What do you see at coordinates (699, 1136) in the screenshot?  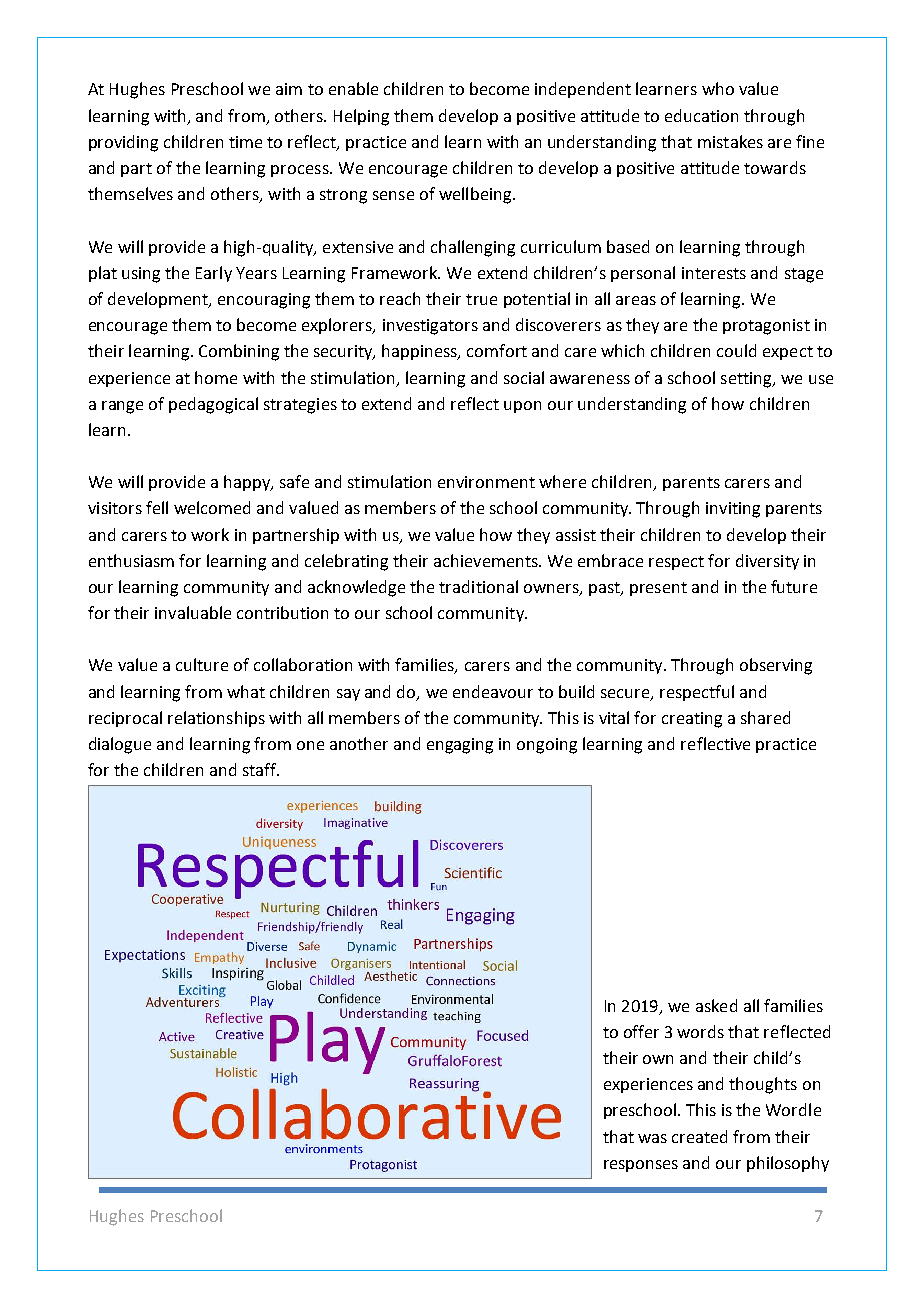 I see `created` at bounding box center [699, 1136].
